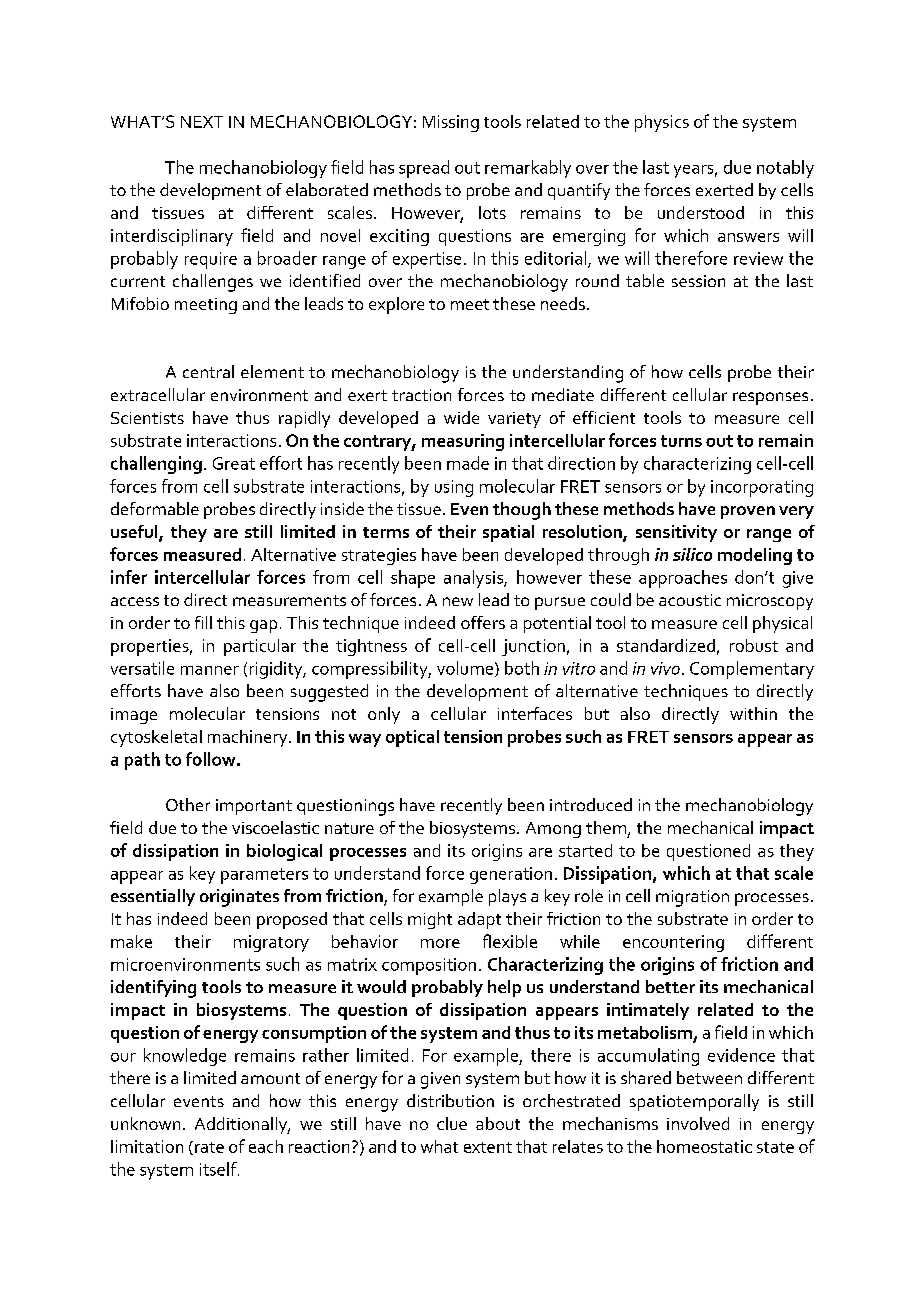 This document has width=924, height=1309. I want to click on them, so click(606, 827).
